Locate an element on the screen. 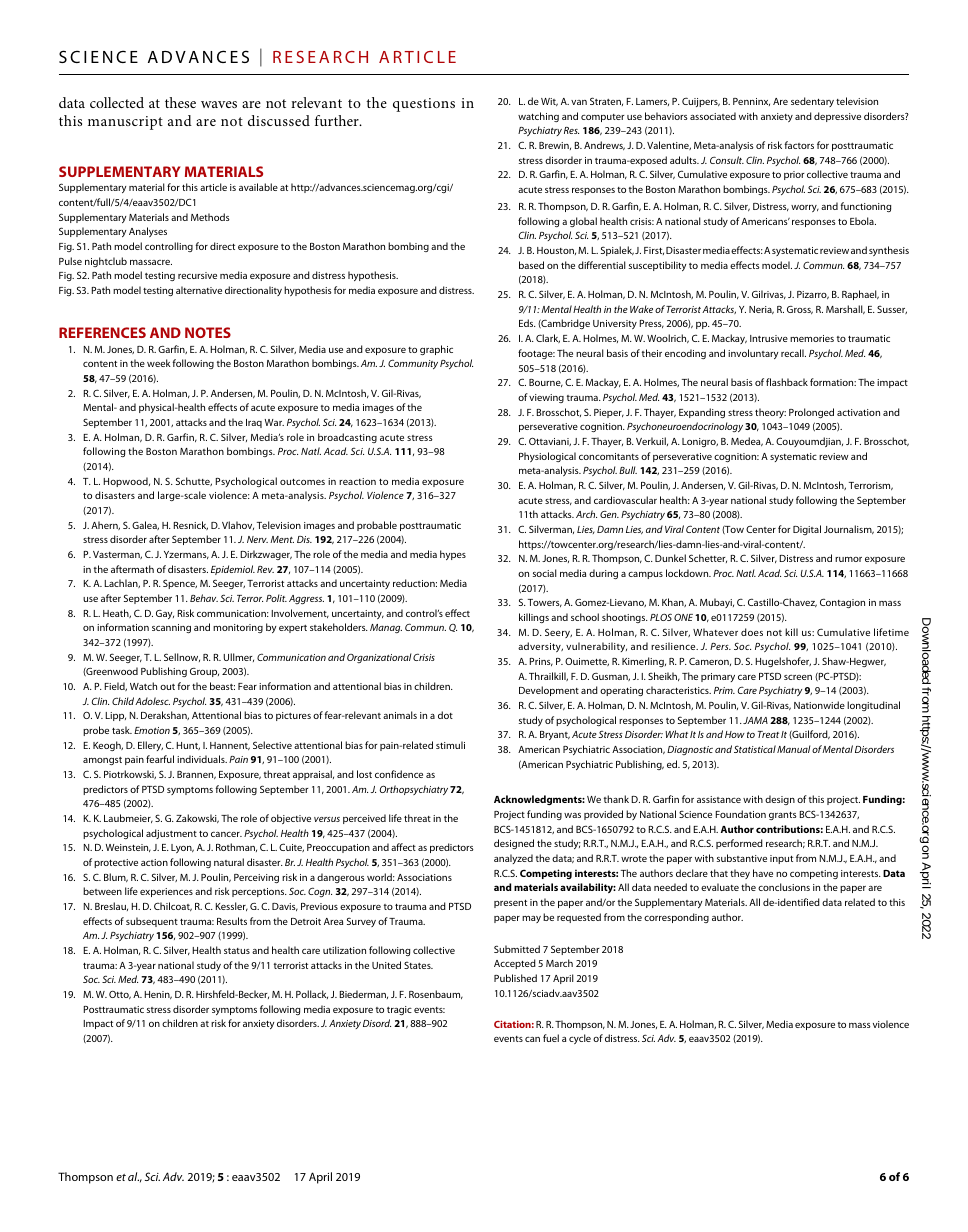 The height and width of the screenshot is (1232, 968). questions is located at coordinates (424, 105).
